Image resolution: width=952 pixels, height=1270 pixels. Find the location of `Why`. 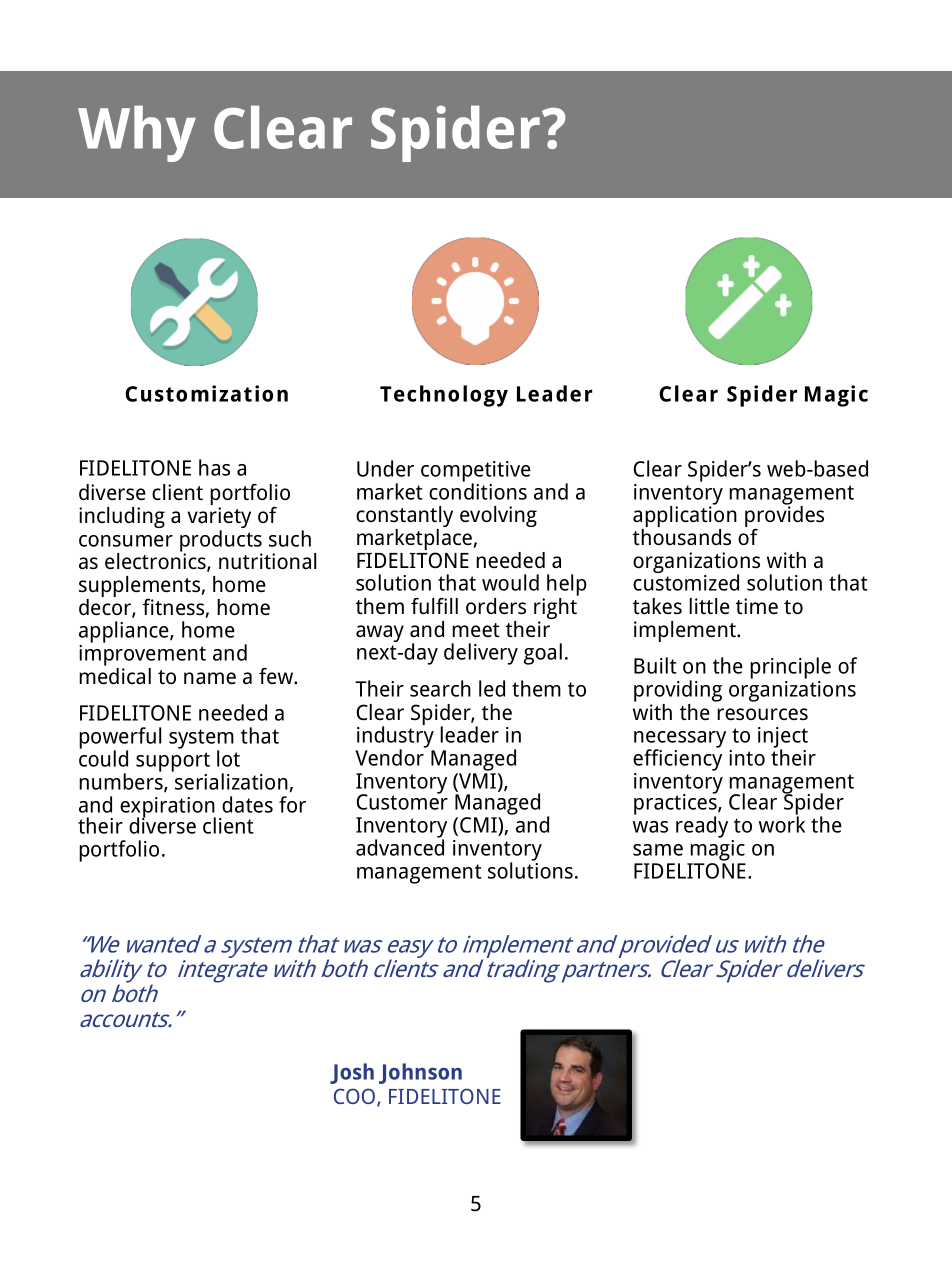

Why is located at coordinates (137, 133).
